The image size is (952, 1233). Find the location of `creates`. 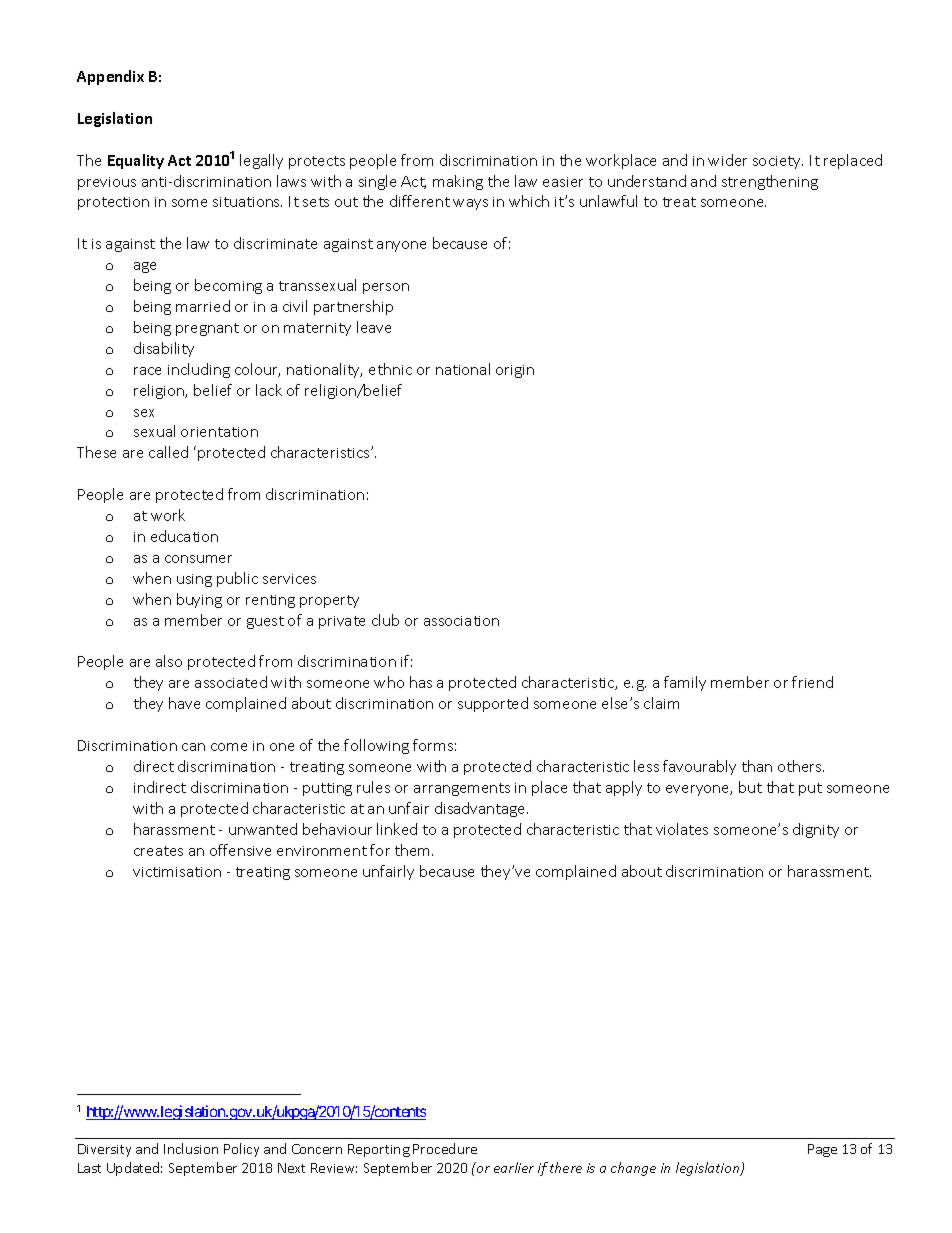

creates is located at coordinates (158, 851).
